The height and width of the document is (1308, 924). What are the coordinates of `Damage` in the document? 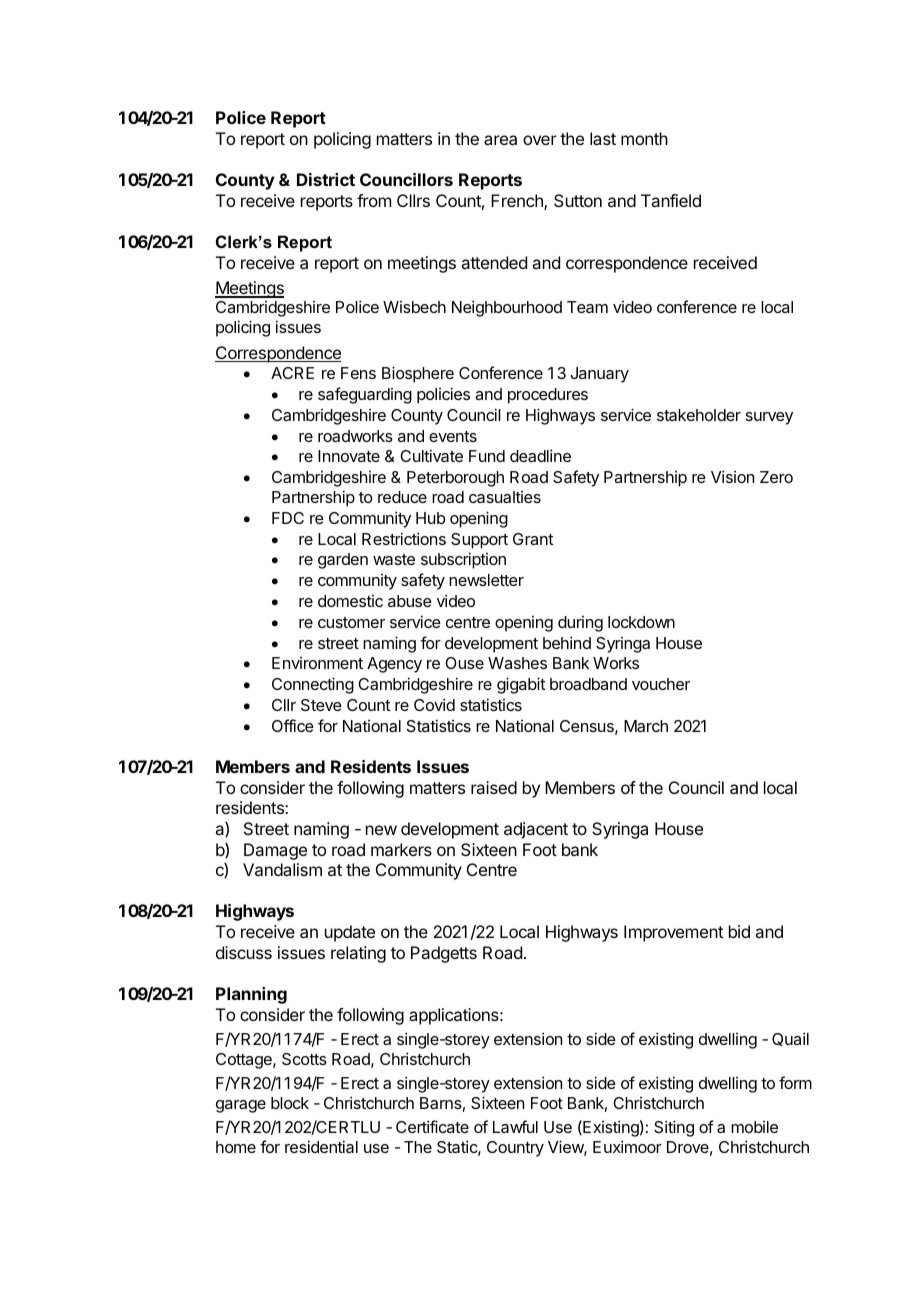 It's located at (275, 851).
